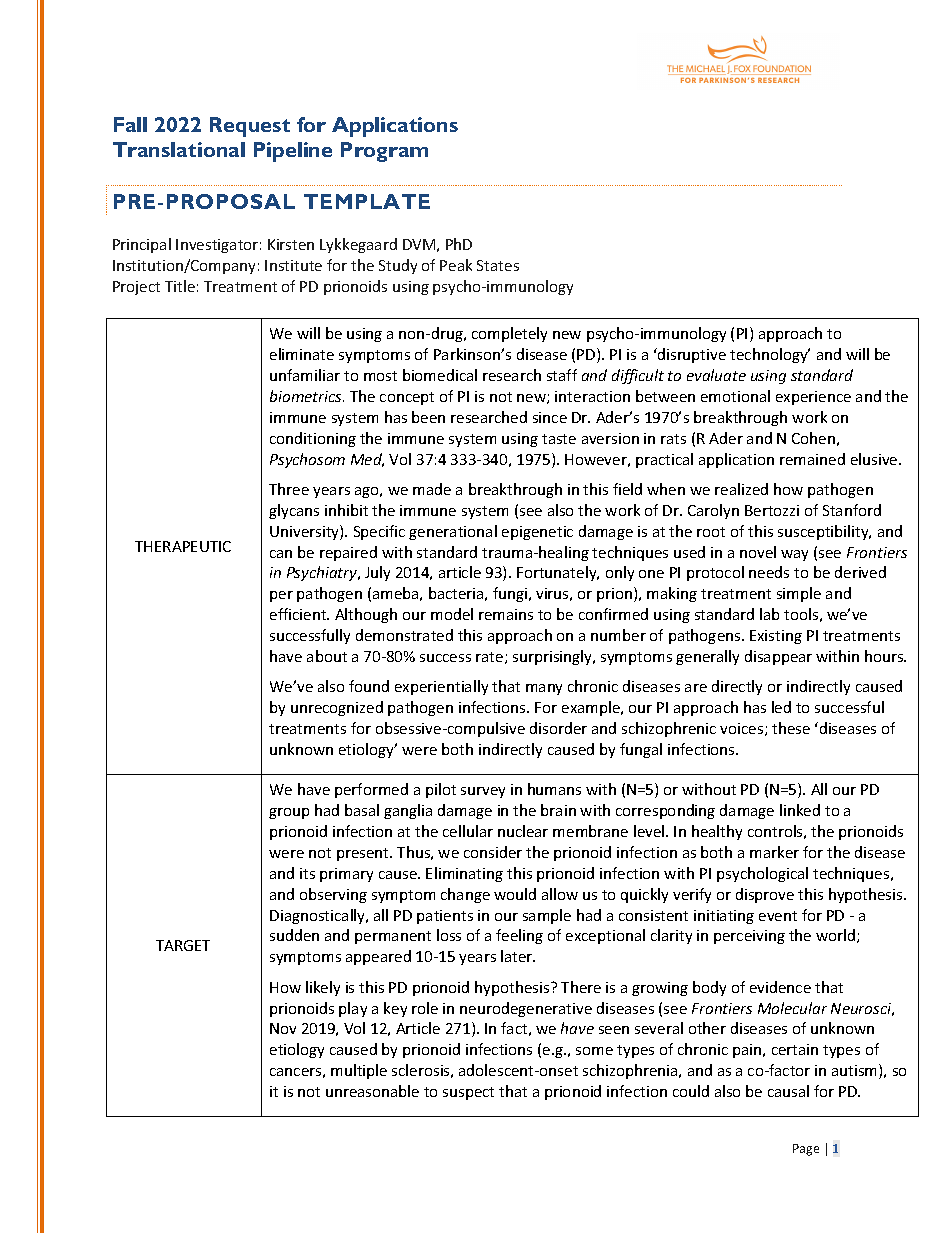 This screenshot has width=952, height=1233. What do you see at coordinates (307, 873) in the screenshot?
I see `its` at bounding box center [307, 873].
